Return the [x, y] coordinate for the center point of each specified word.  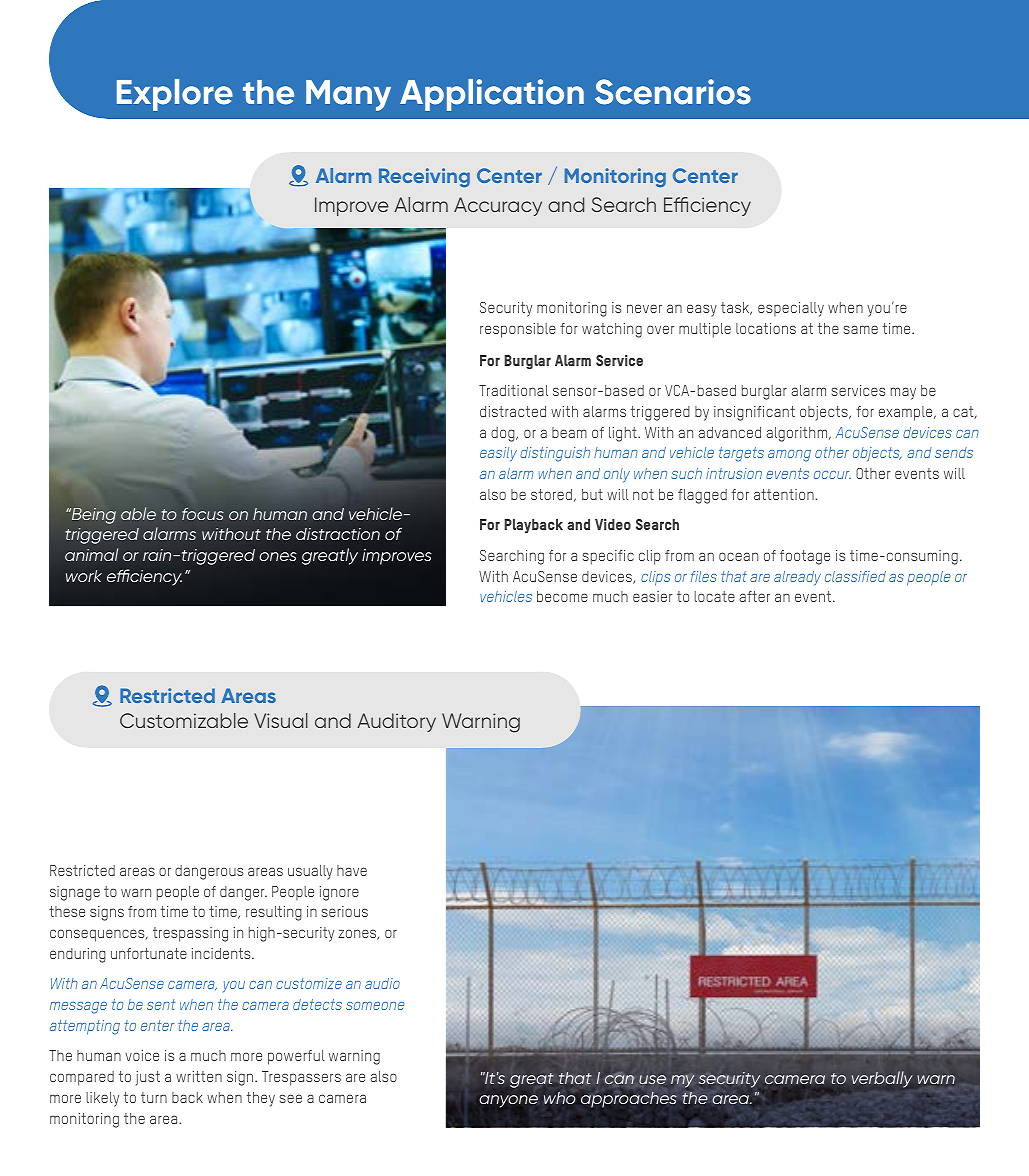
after [754, 596]
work [84, 576]
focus [203, 513]
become [562, 596]
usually [310, 872]
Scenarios [673, 92]
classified [855, 576]
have [352, 870]
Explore [175, 95]
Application [492, 95]
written [199, 1076]
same [861, 329]
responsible [518, 330]
